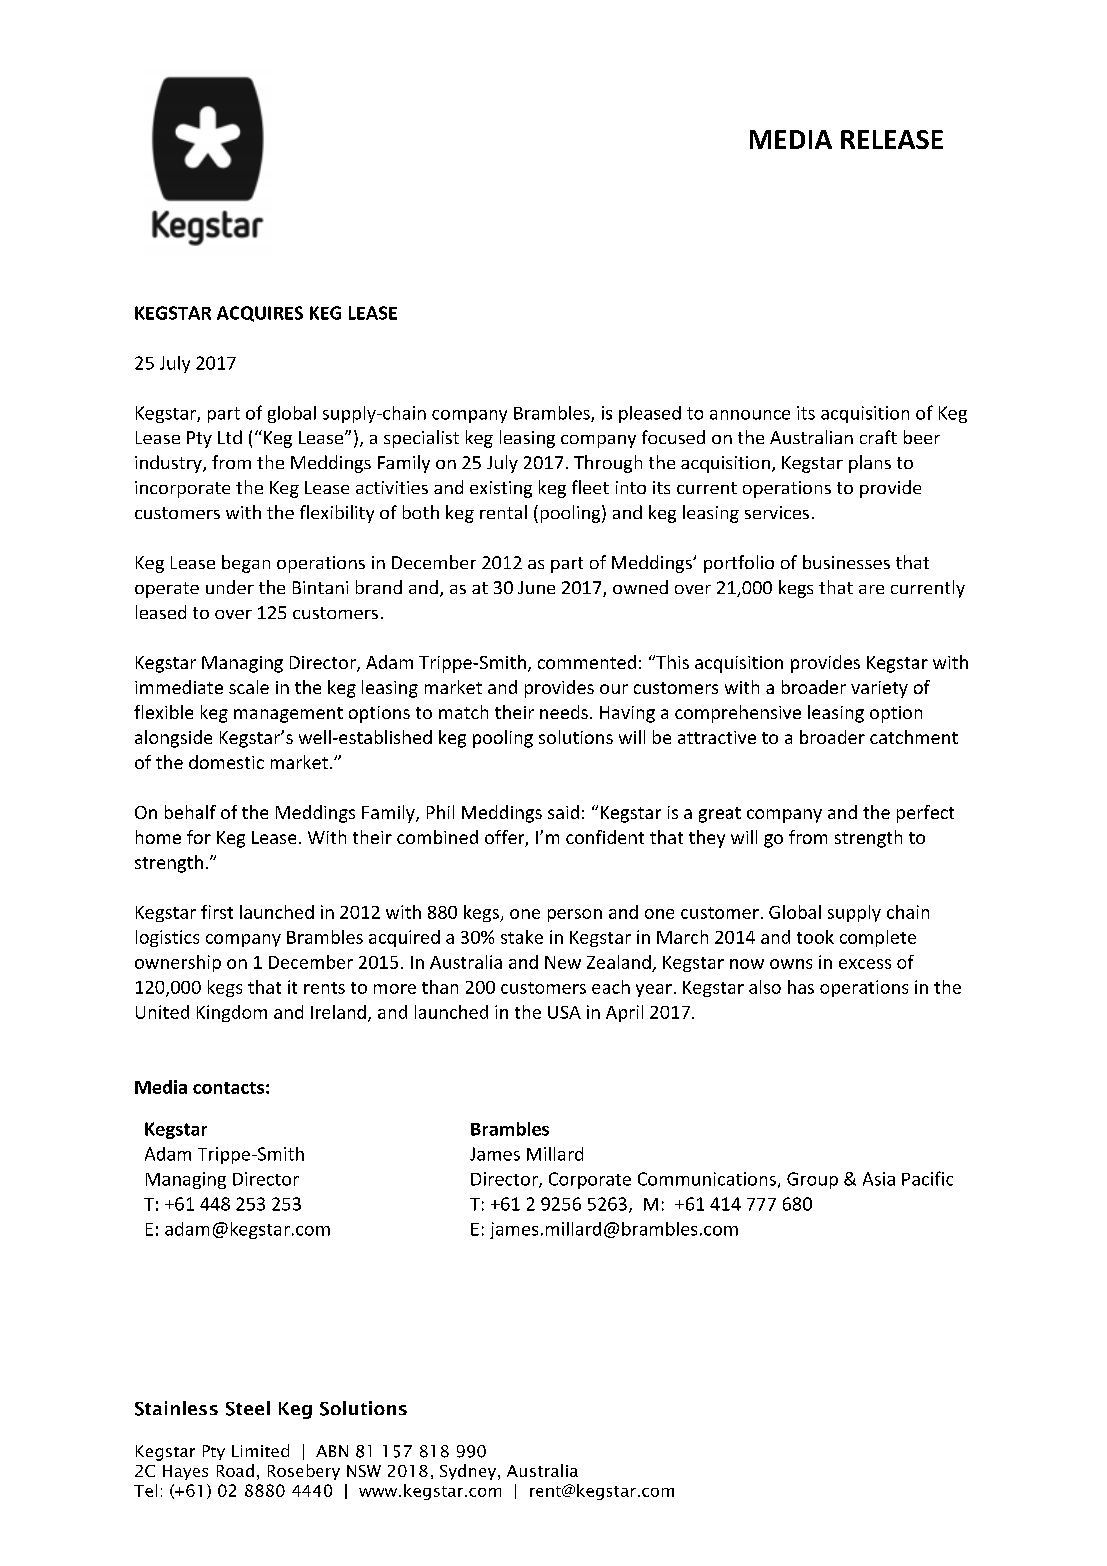  Describe the element at coordinates (750, 415) in the screenshot. I see `announce` at that location.
